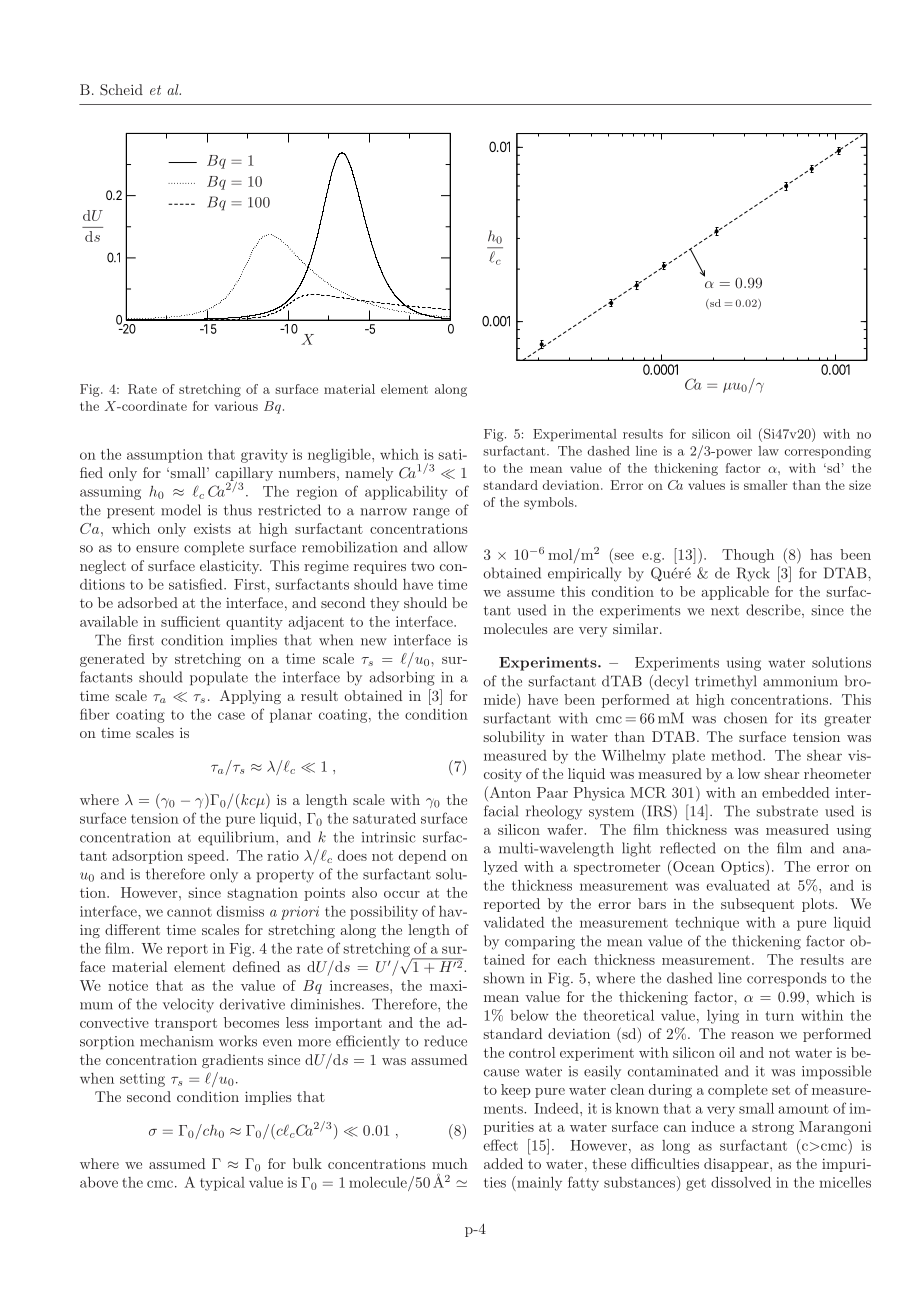 The image size is (924, 1308). What do you see at coordinates (189, 912) in the page?
I see `cannot` at bounding box center [189, 912].
